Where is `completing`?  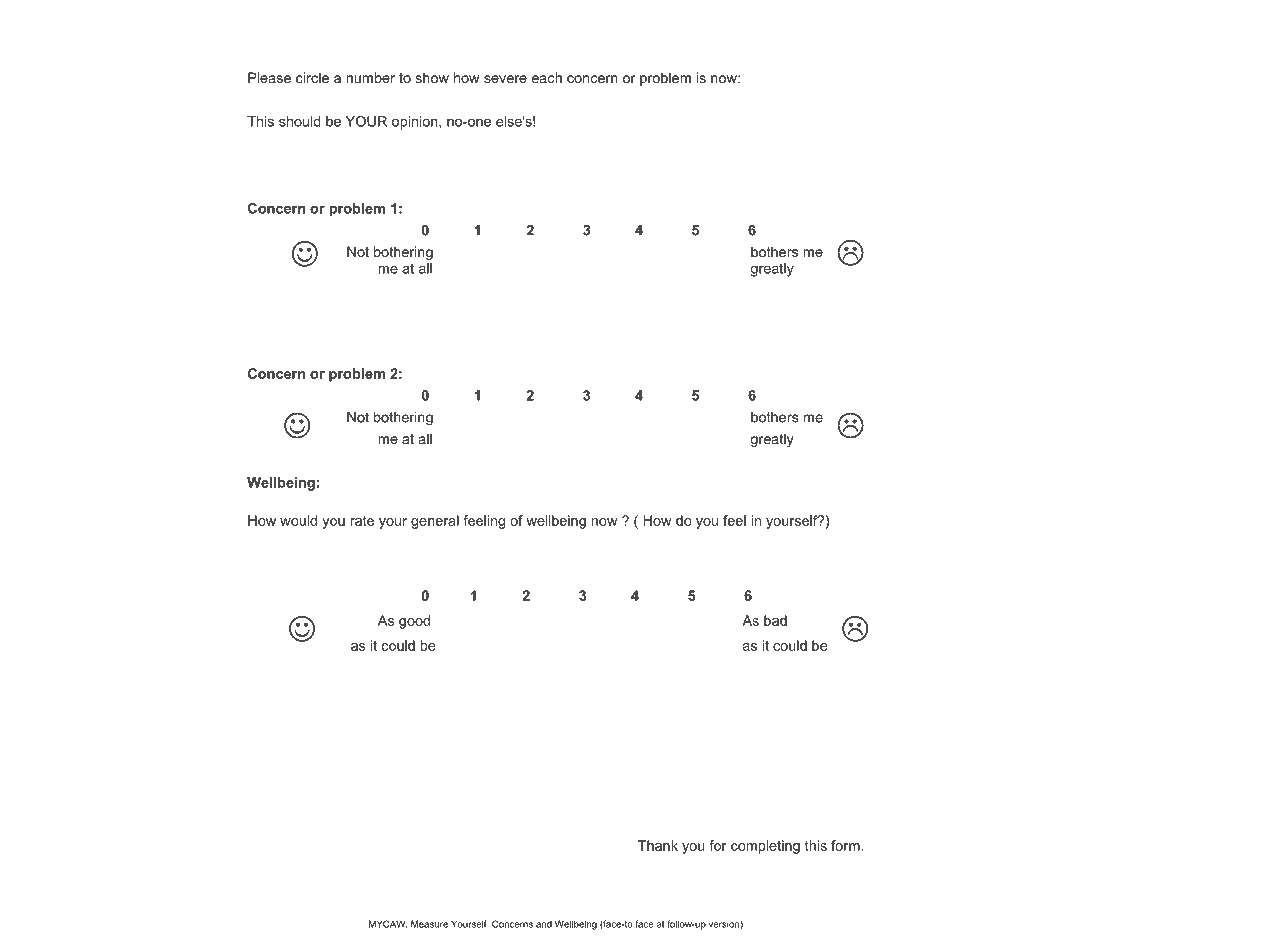
completing is located at coordinates (765, 847).
